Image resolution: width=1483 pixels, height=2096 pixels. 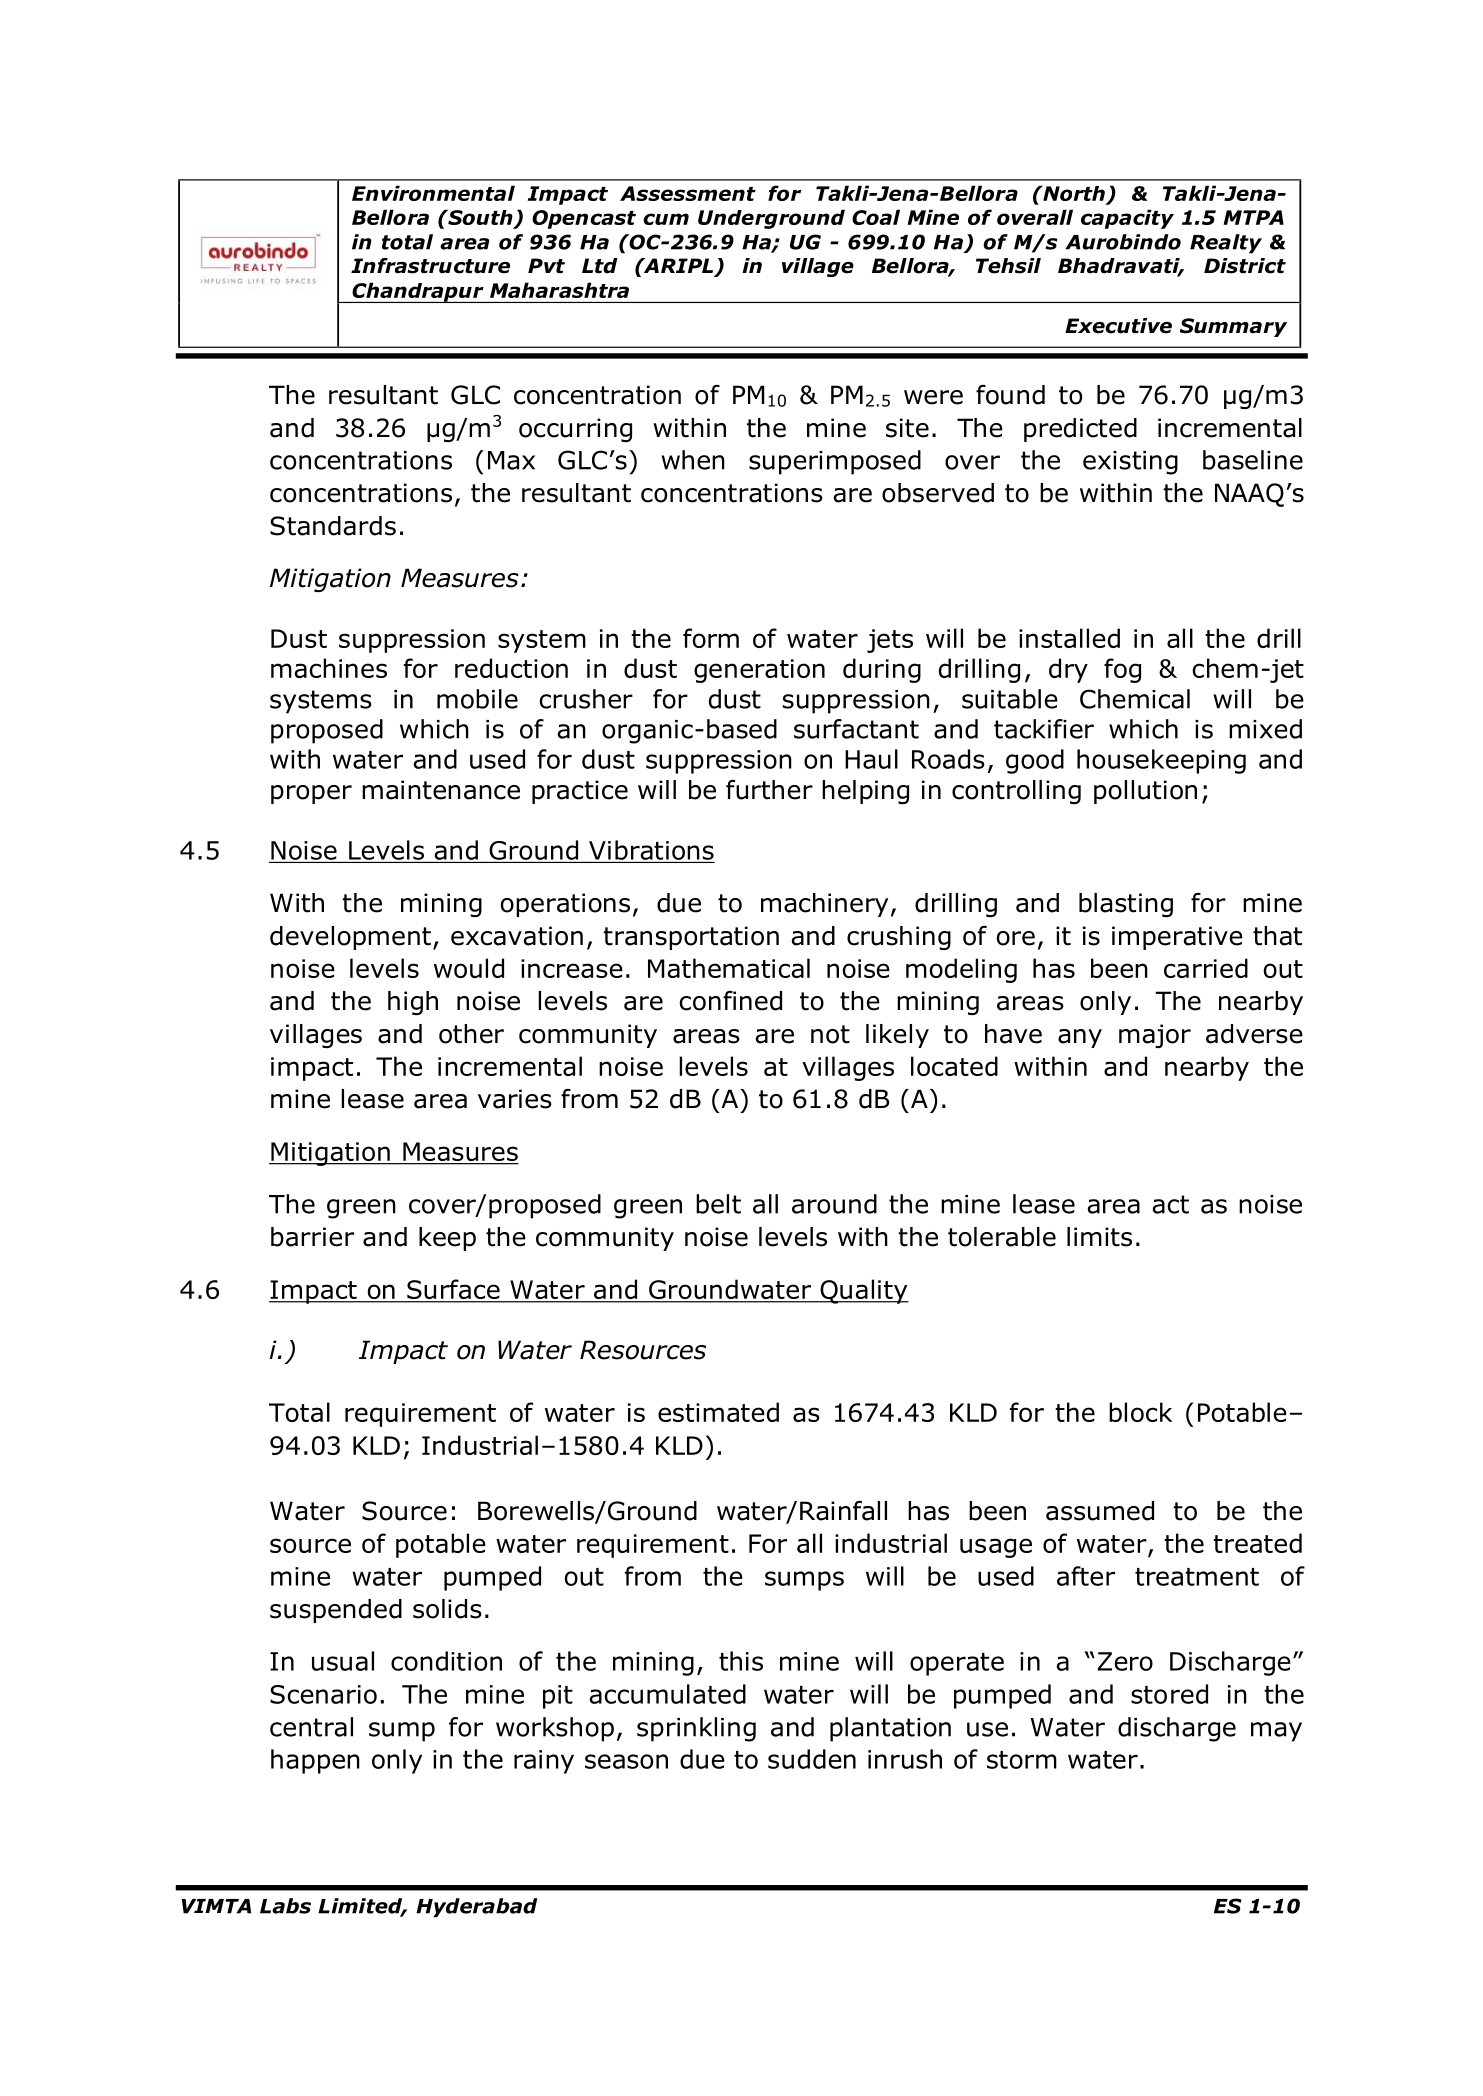 What do you see at coordinates (759, 671) in the page?
I see `generation` at bounding box center [759, 671].
